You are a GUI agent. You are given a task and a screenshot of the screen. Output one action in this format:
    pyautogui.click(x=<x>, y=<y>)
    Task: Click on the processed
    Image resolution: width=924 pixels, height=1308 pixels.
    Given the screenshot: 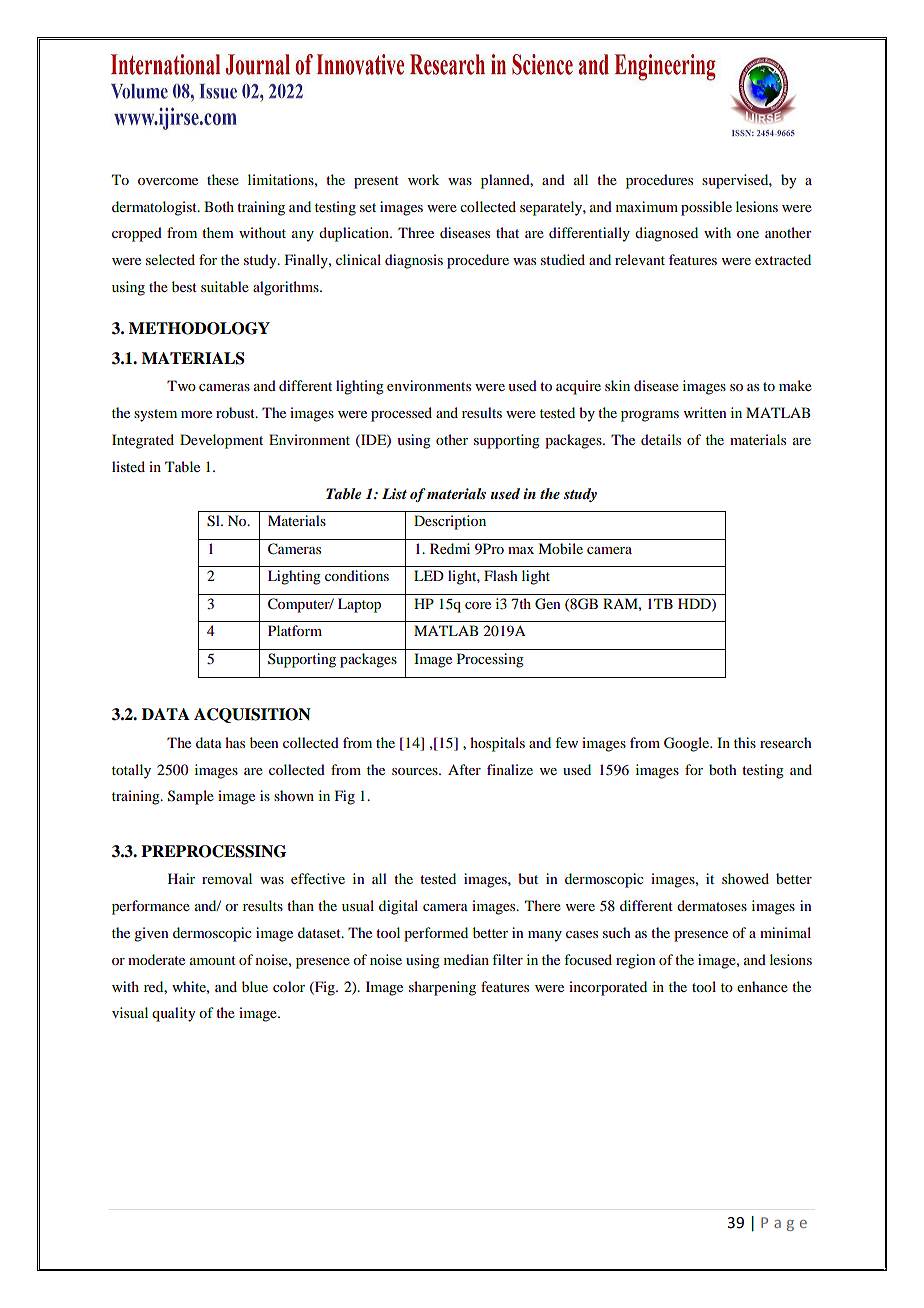 What is the action you would take?
    pyautogui.click(x=401, y=414)
